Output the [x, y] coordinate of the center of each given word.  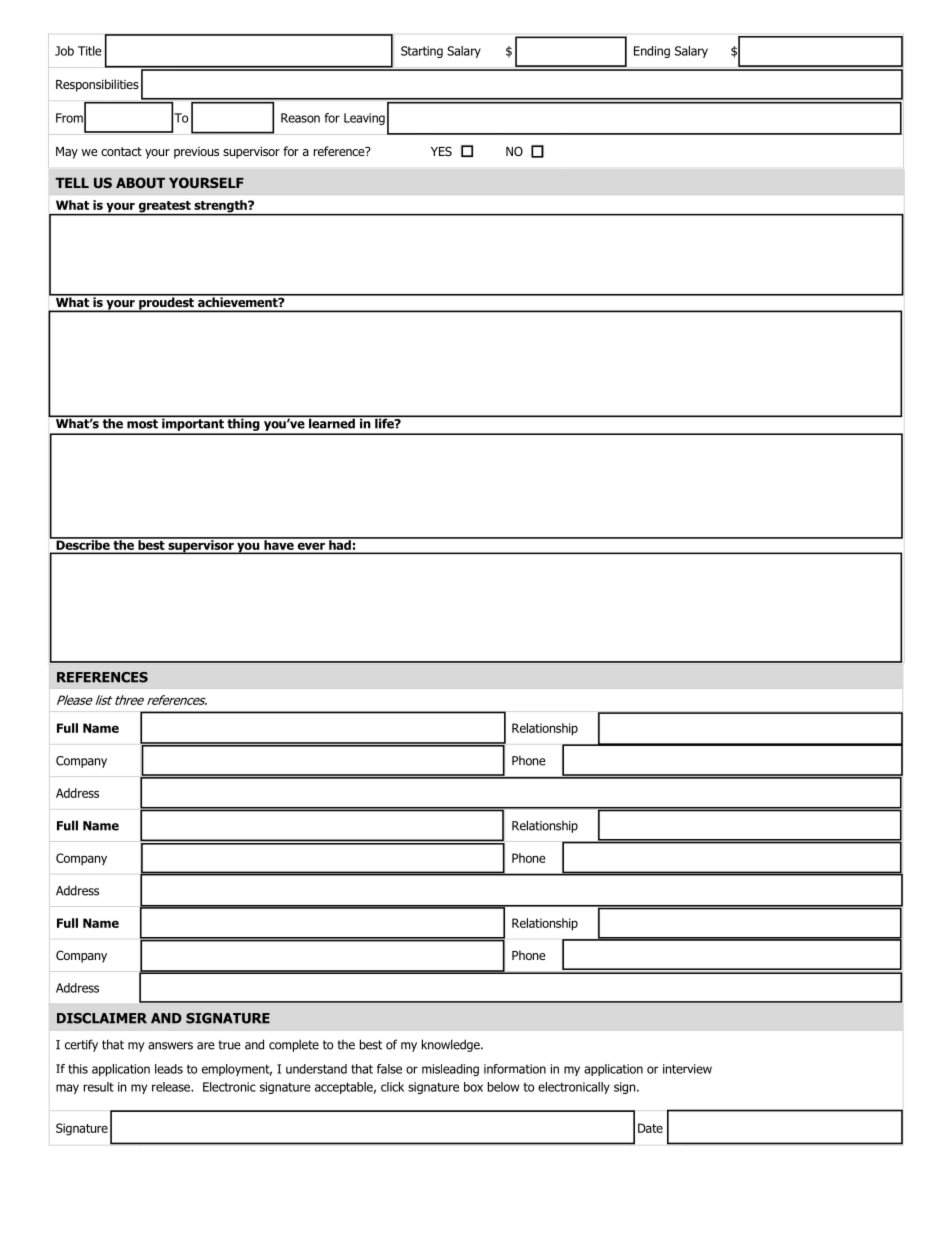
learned [332, 422]
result [99, 1087]
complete [294, 1045]
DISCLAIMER [102, 1018]
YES [441, 151]
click [392, 1087]
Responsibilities [97, 85]
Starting [422, 52]
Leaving [364, 119]
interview [687, 1069]
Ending [652, 52]
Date [650, 1128]
